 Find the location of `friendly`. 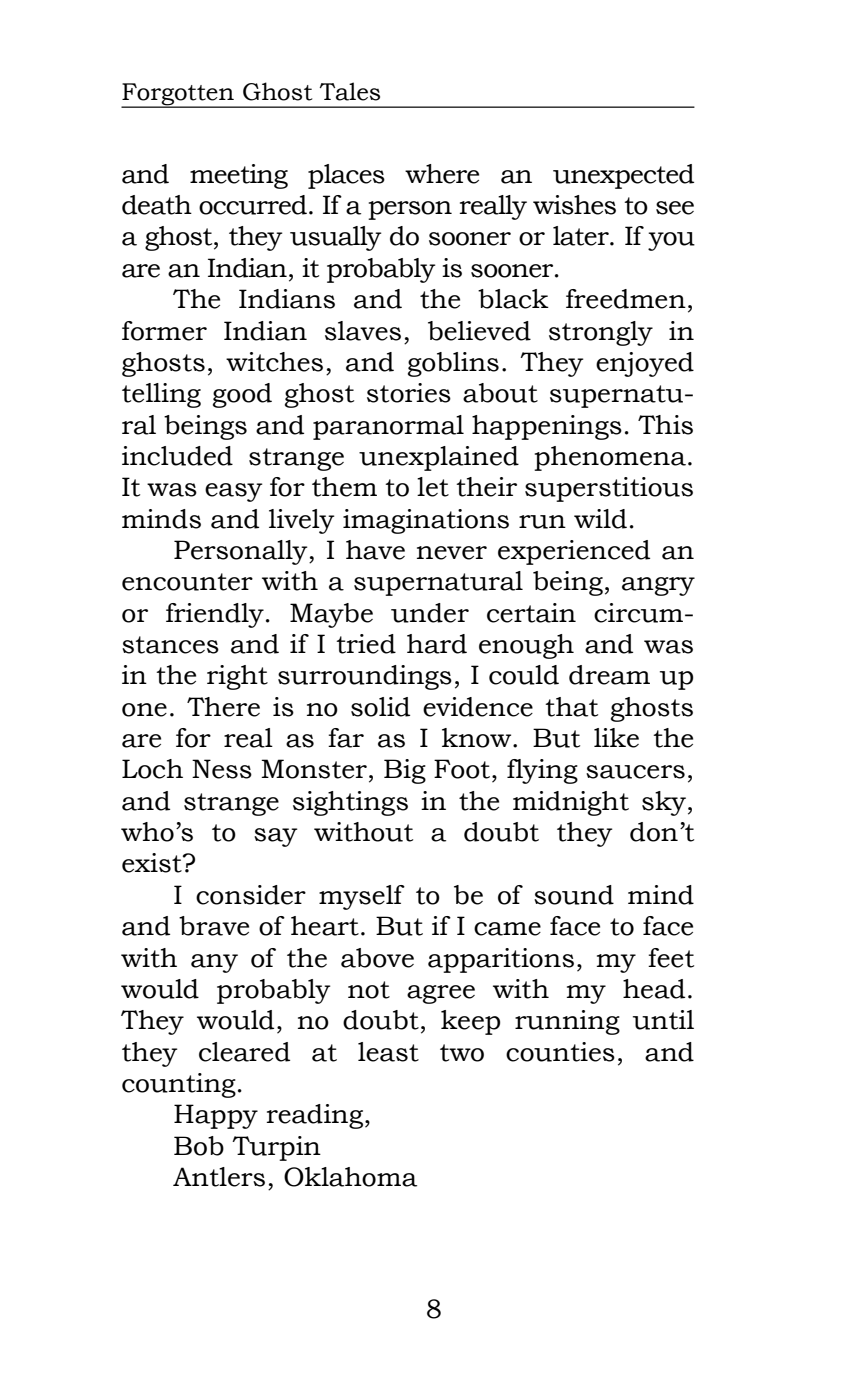

friendly is located at coordinates (215, 615).
